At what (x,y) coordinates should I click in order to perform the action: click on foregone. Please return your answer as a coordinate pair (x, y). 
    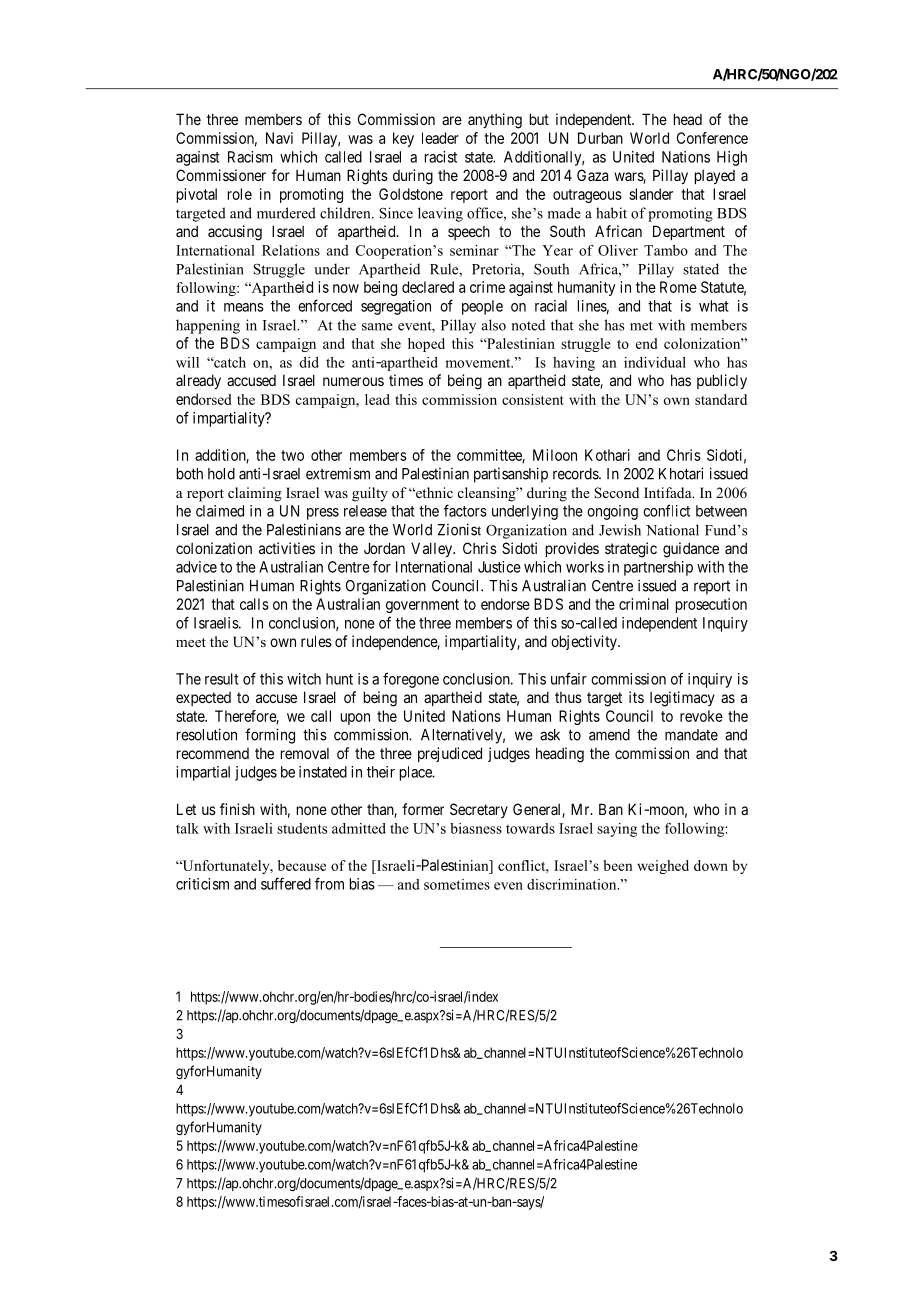
    Looking at the image, I should click on (411, 680).
